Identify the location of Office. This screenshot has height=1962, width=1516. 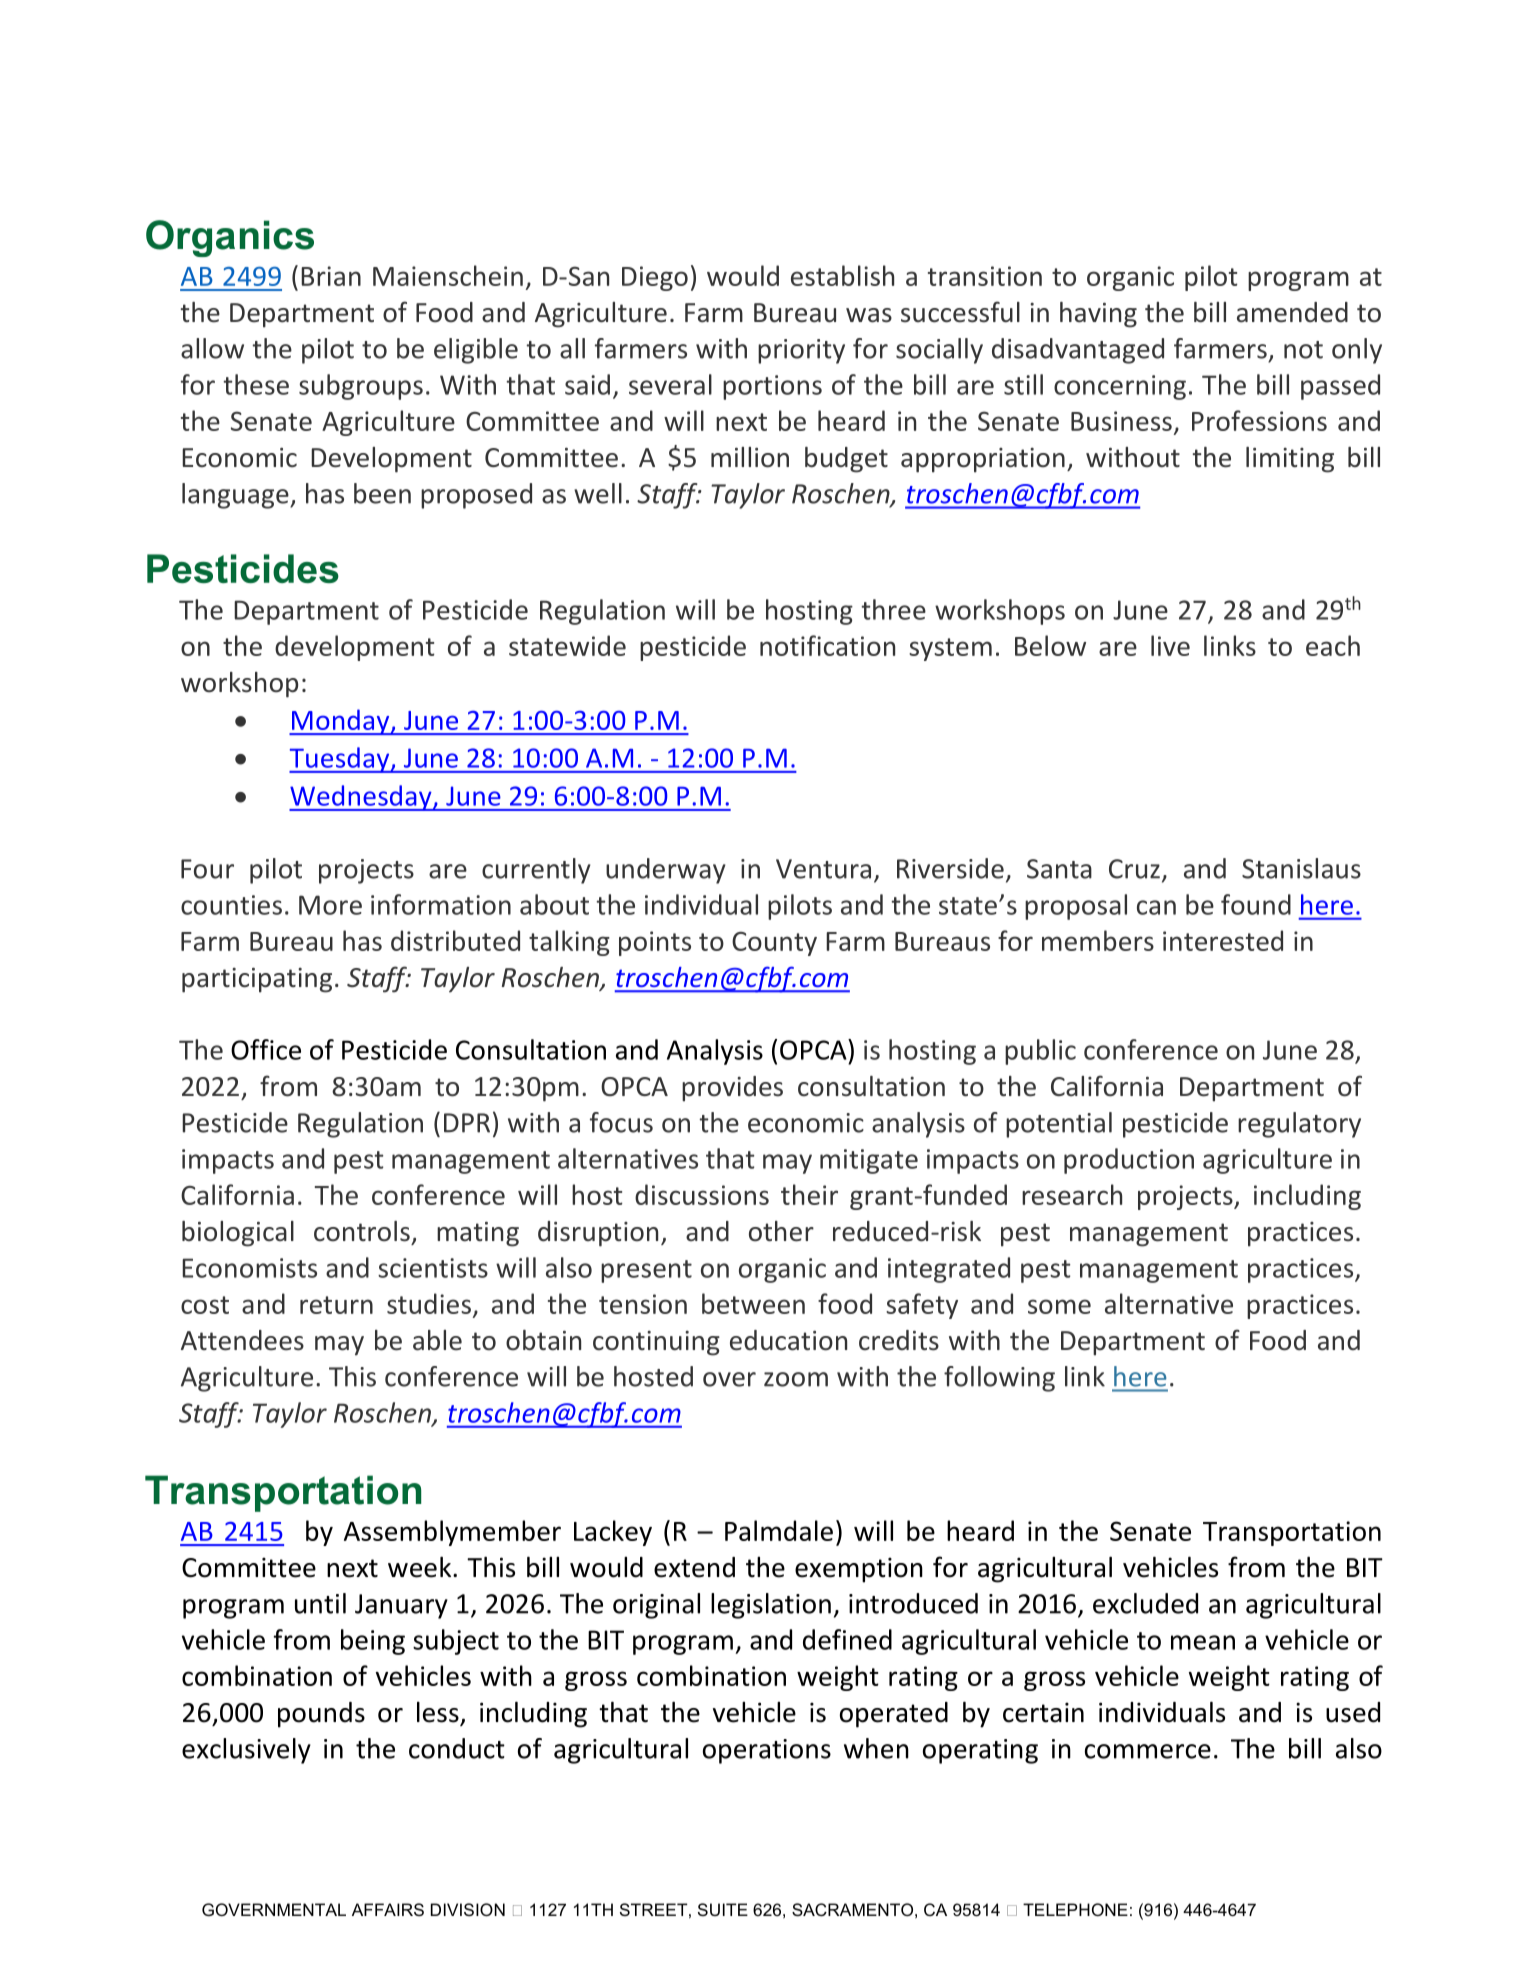
(266, 1049).
